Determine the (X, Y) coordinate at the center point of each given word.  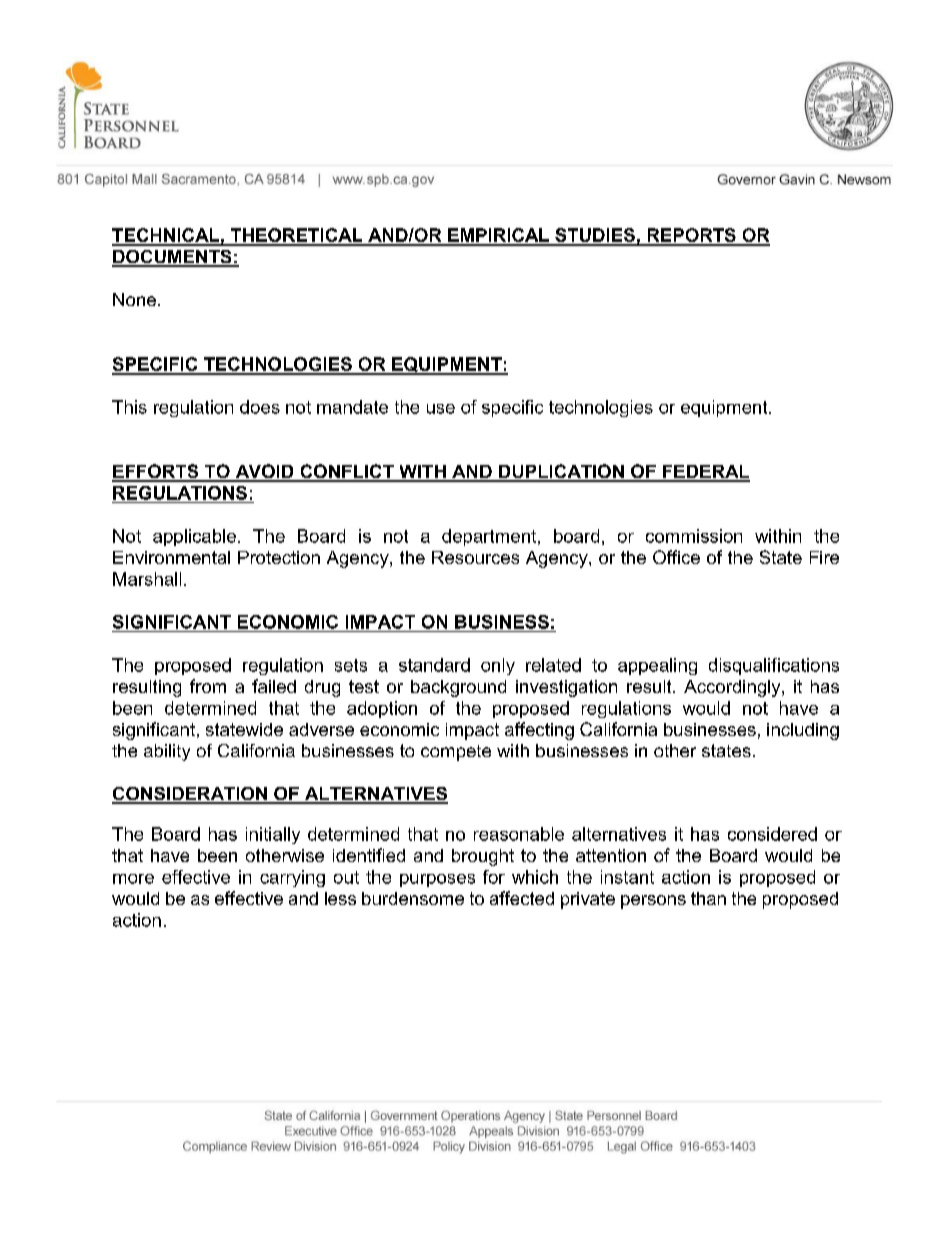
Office (676, 557)
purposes (437, 880)
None (134, 299)
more (133, 879)
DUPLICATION (561, 472)
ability (167, 752)
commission (694, 536)
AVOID (264, 472)
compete (456, 753)
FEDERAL (705, 473)
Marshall (147, 579)
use (441, 409)
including (803, 731)
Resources (475, 557)
